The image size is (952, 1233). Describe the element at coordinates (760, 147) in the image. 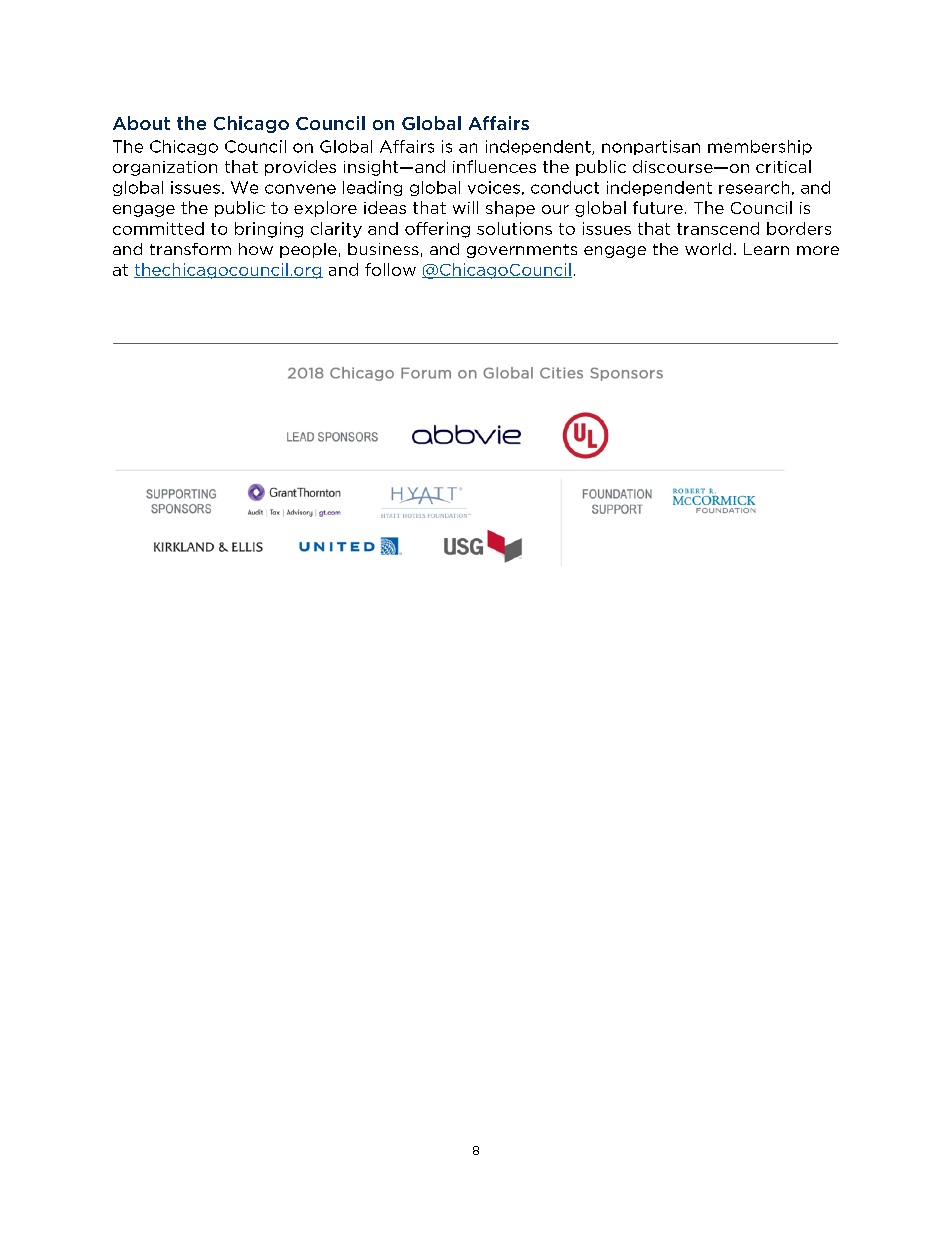

I see `membership` at that location.
